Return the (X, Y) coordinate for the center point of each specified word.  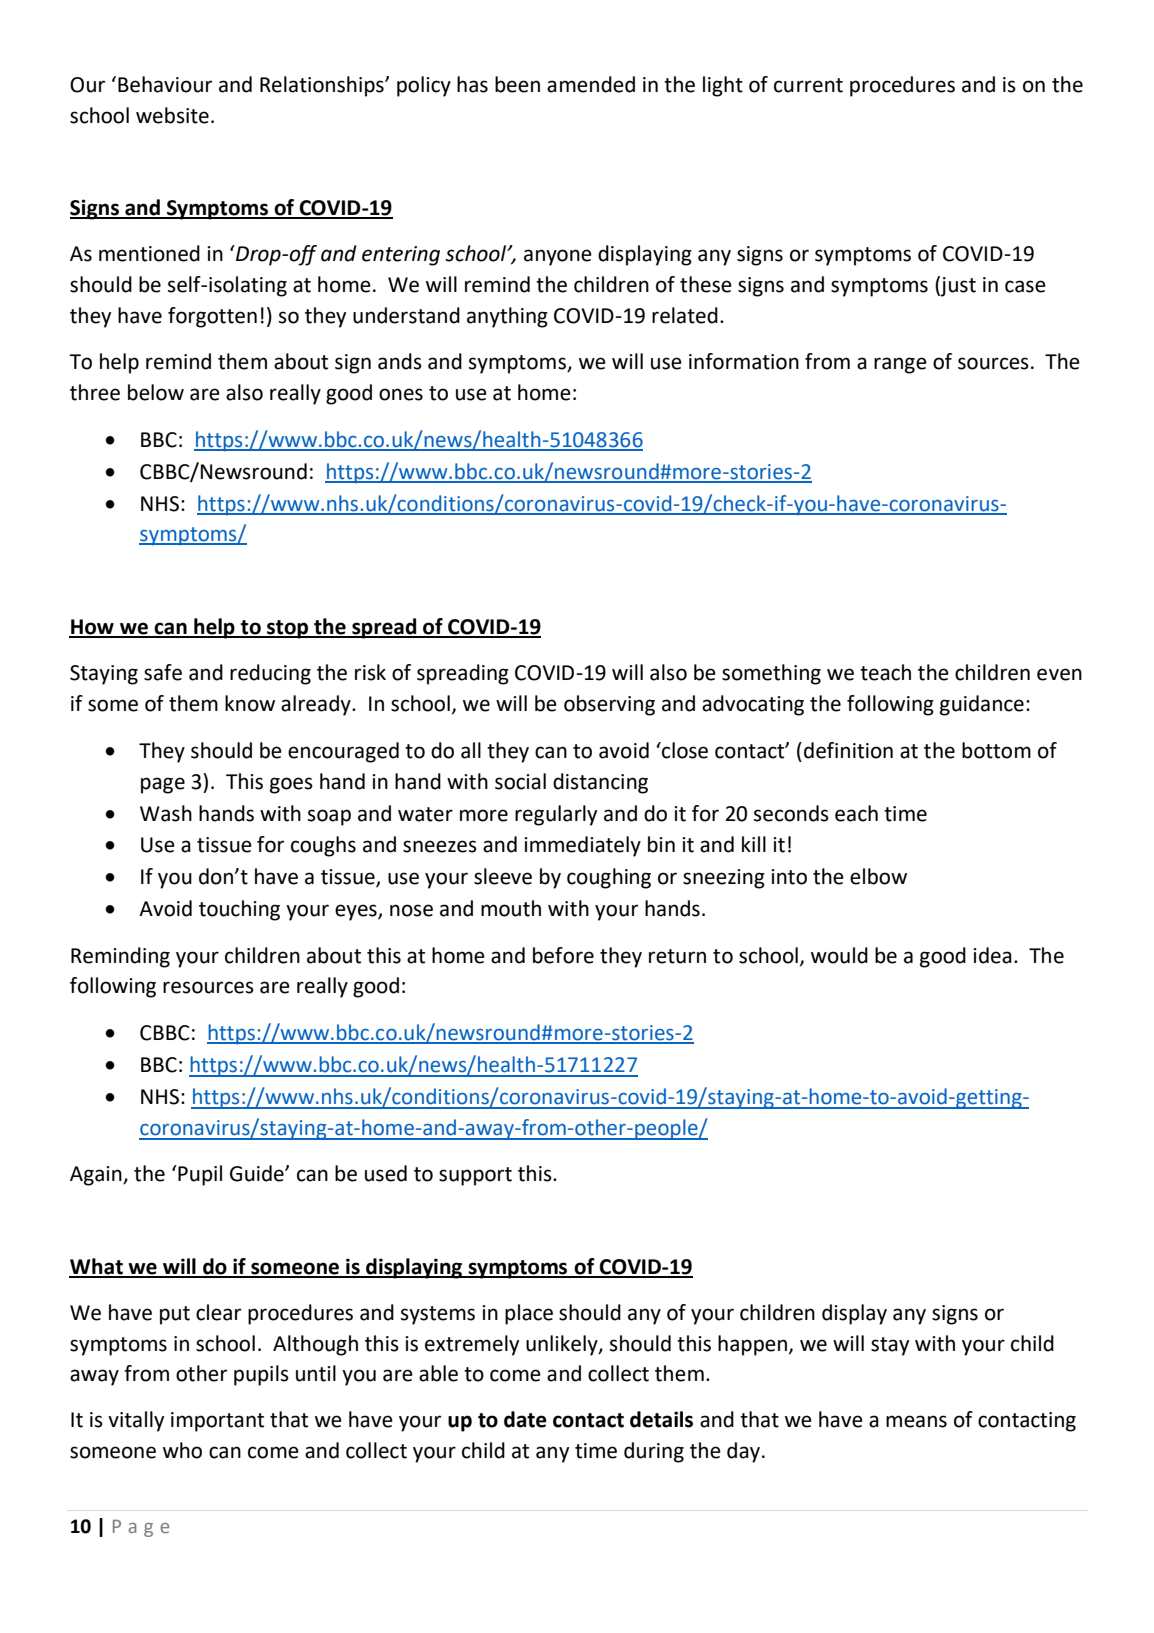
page (163, 785)
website (172, 115)
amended (591, 84)
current (808, 85)
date (525, 1419)
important (217, 1422)
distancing (600, 783)
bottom (996, 750)
